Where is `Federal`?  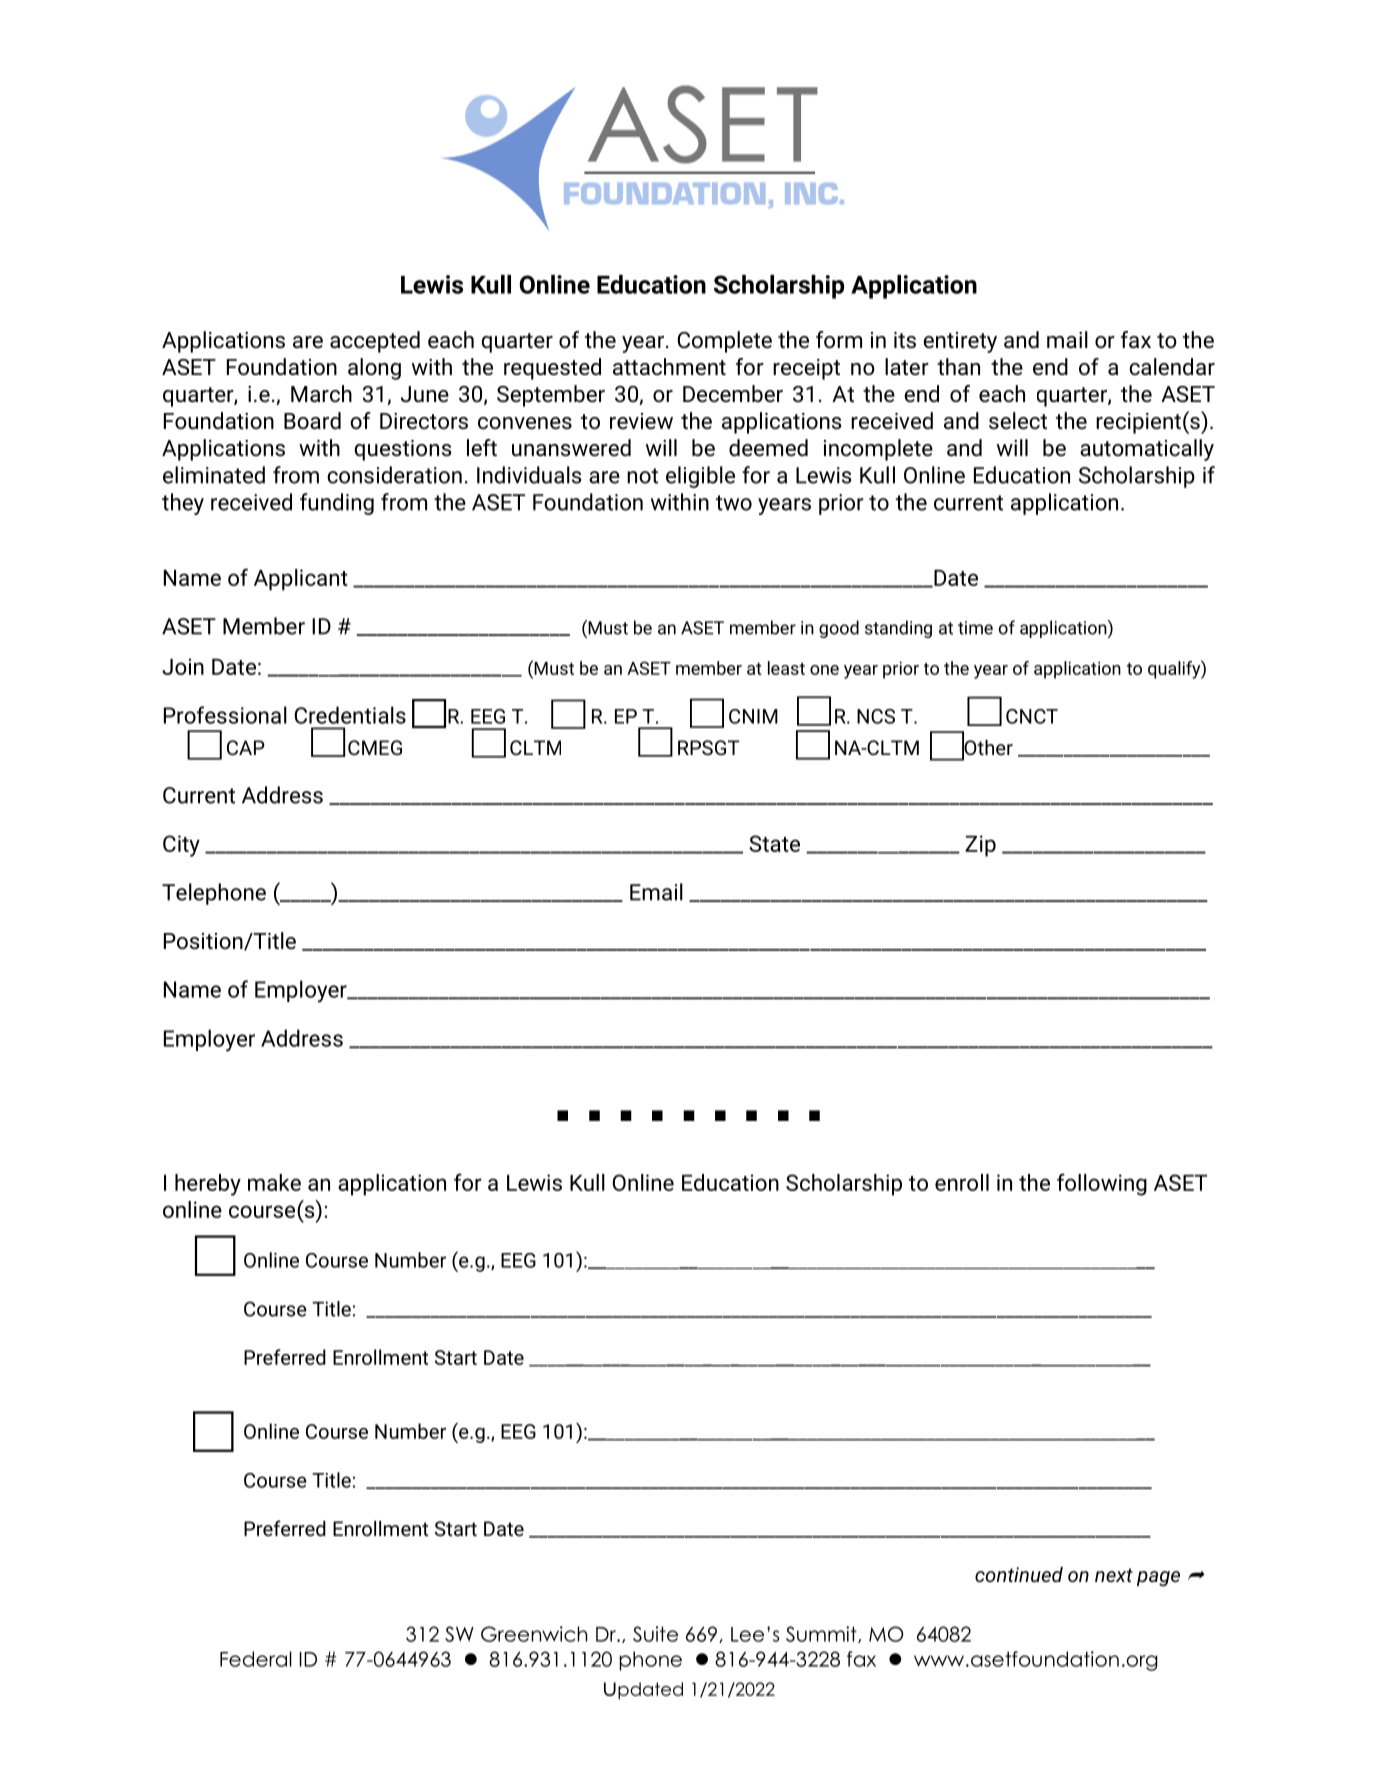
Federal is located at coordinates (256, 1659).
